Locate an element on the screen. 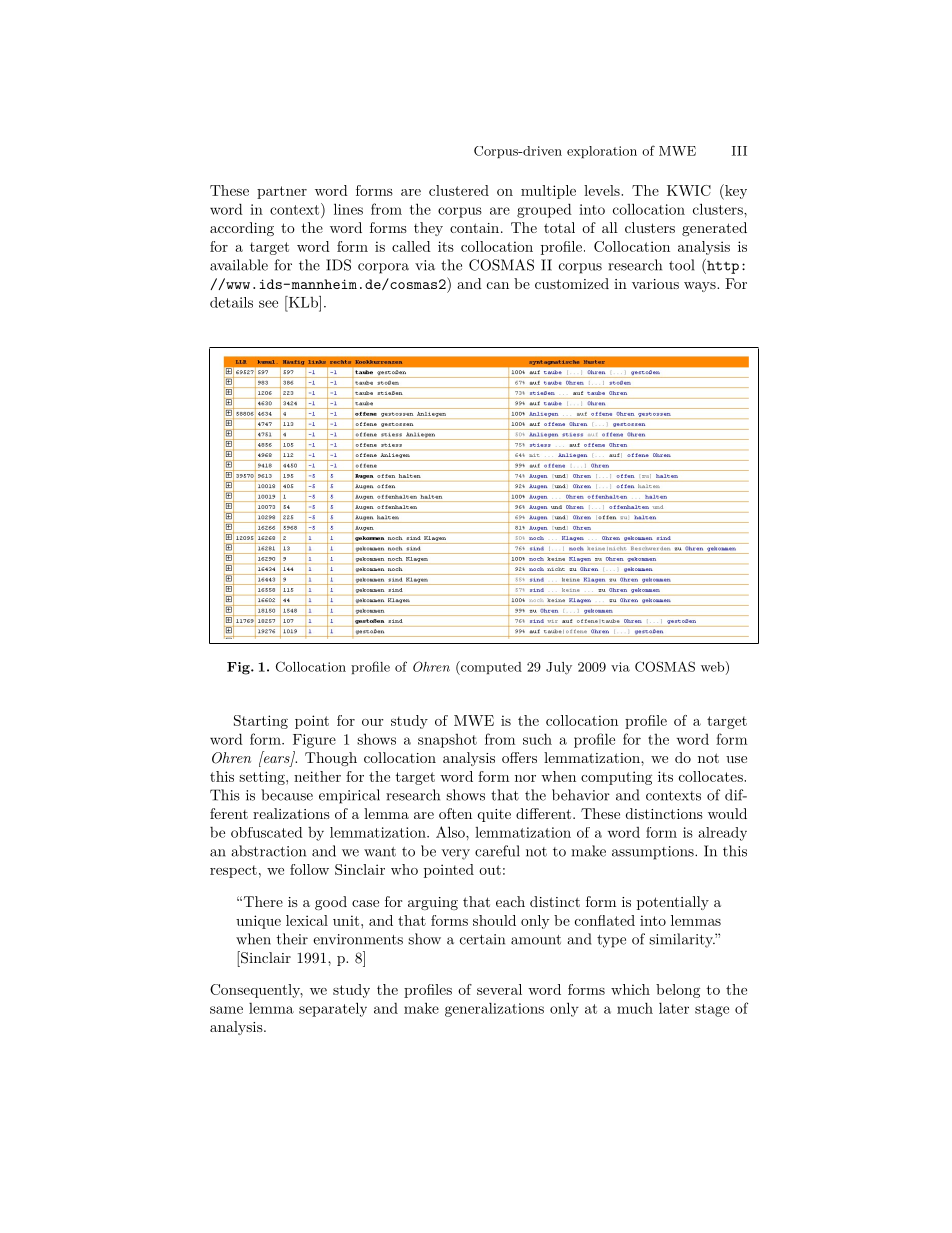 The width and height of the screenshot is (952, 1233). clustered is located at coordinates (459, 190).
